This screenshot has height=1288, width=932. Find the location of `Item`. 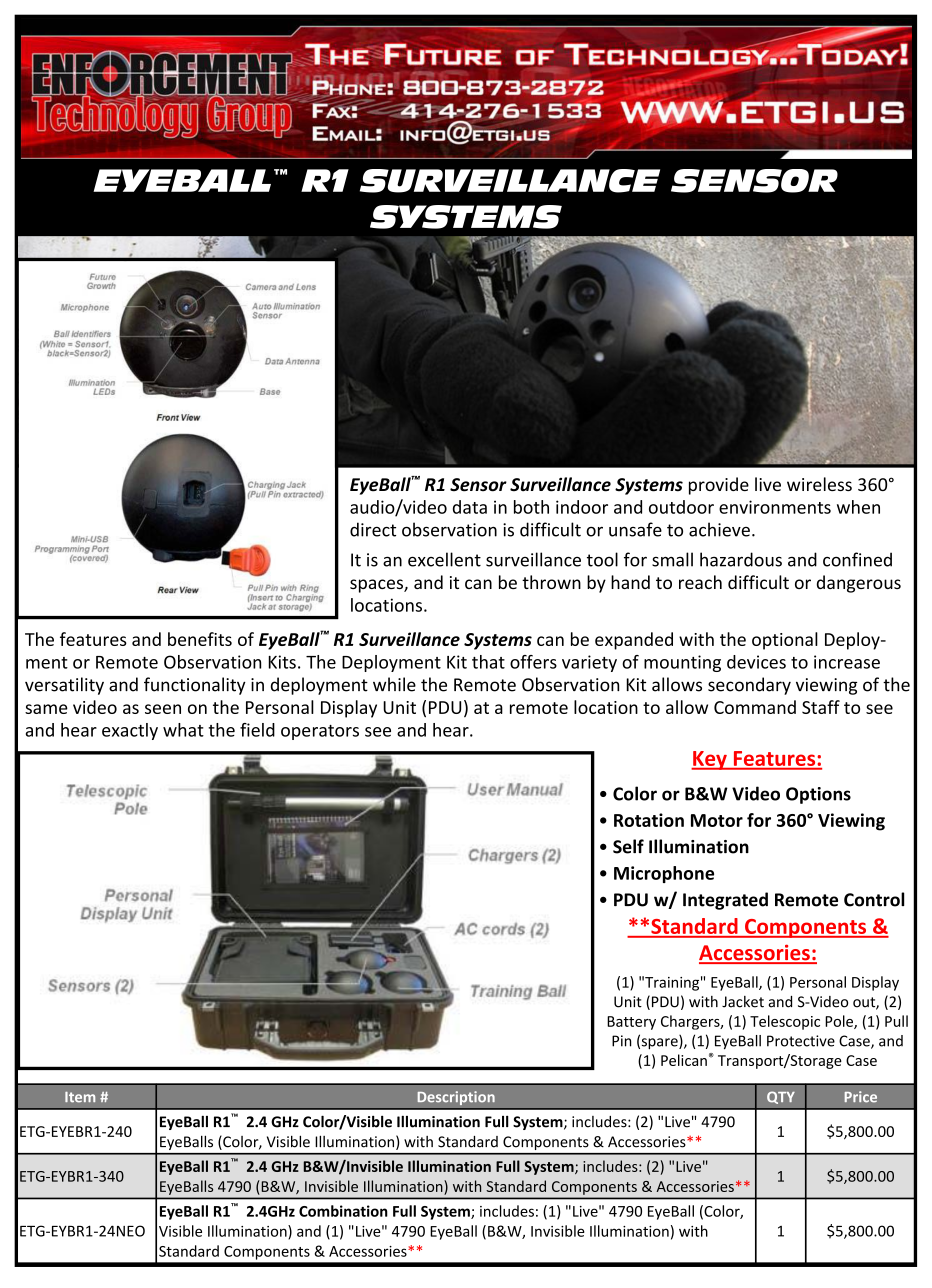

Item is located at coordinates (80, 1097).
